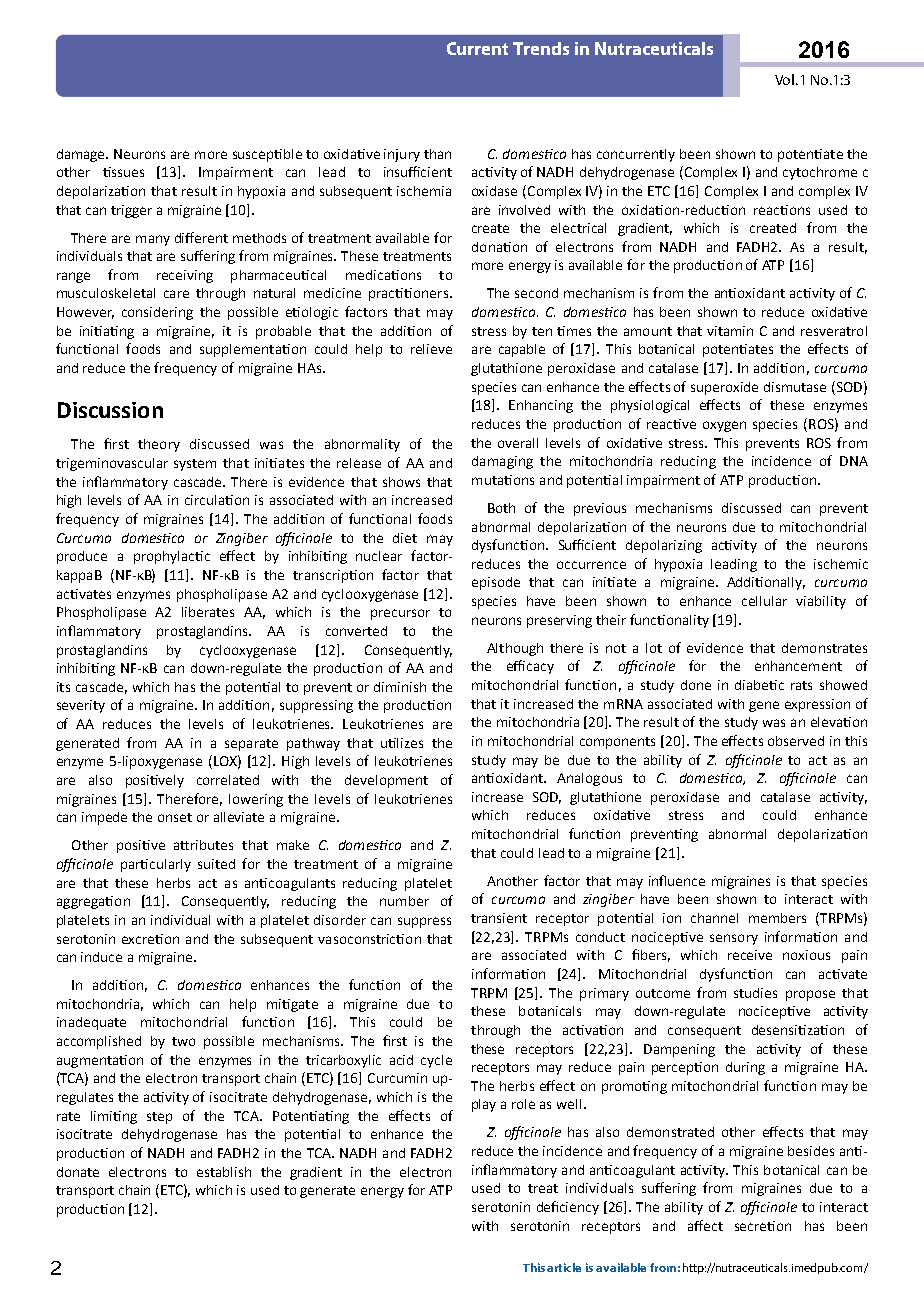 The height and width of the screenshot is (1308, 924). I want to click on damage, so click(82, 155).
